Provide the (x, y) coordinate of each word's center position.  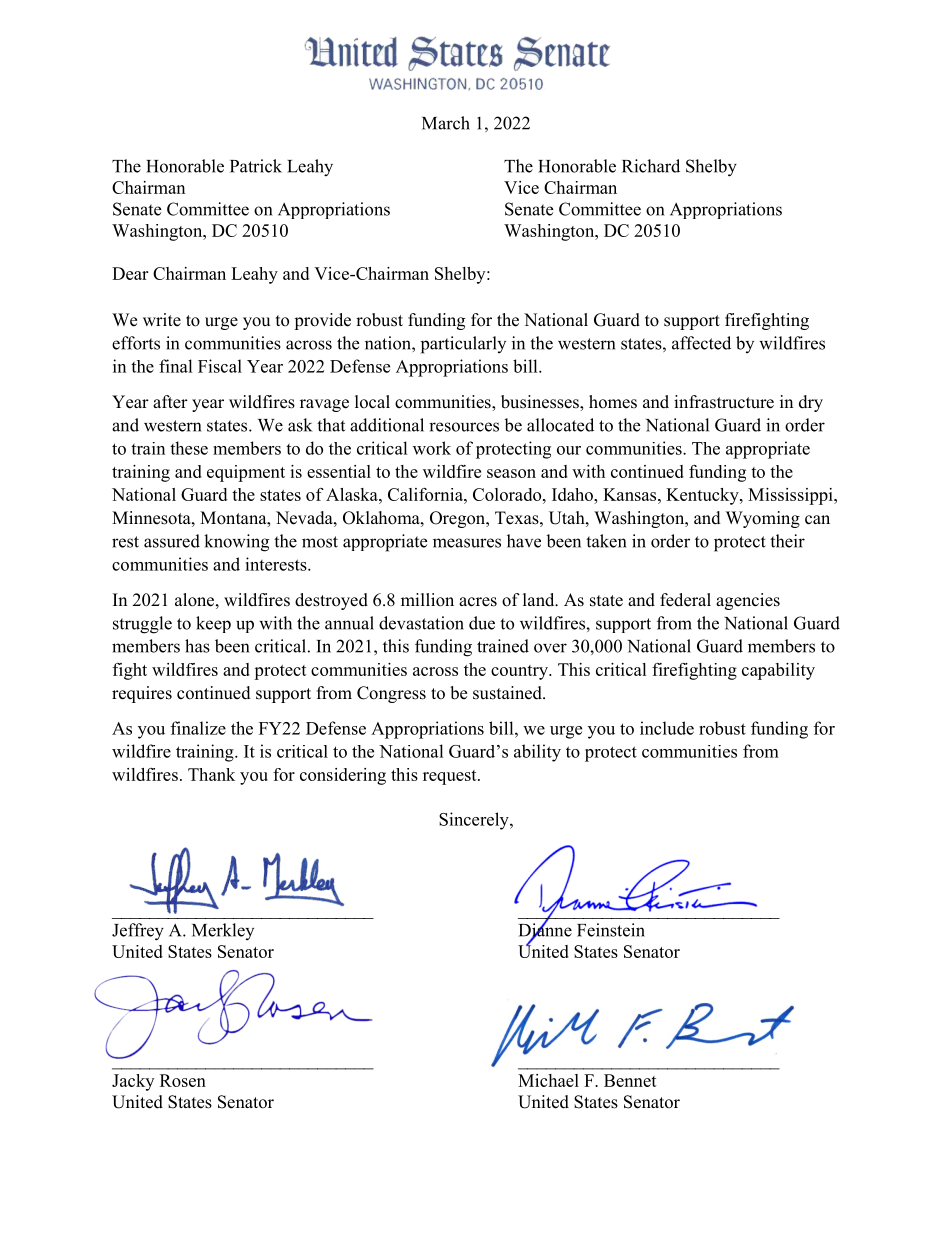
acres (478, 602)
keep (213, 624)
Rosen (183, 1080)
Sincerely (475, 821)
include (667, 728)
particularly (463, 345)
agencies (748, 601)
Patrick (256, 166)
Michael (548, 1080)
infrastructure (724, 402)
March (446, 123)
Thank (211, 774)
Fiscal (220, 366)
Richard (651, 166)
